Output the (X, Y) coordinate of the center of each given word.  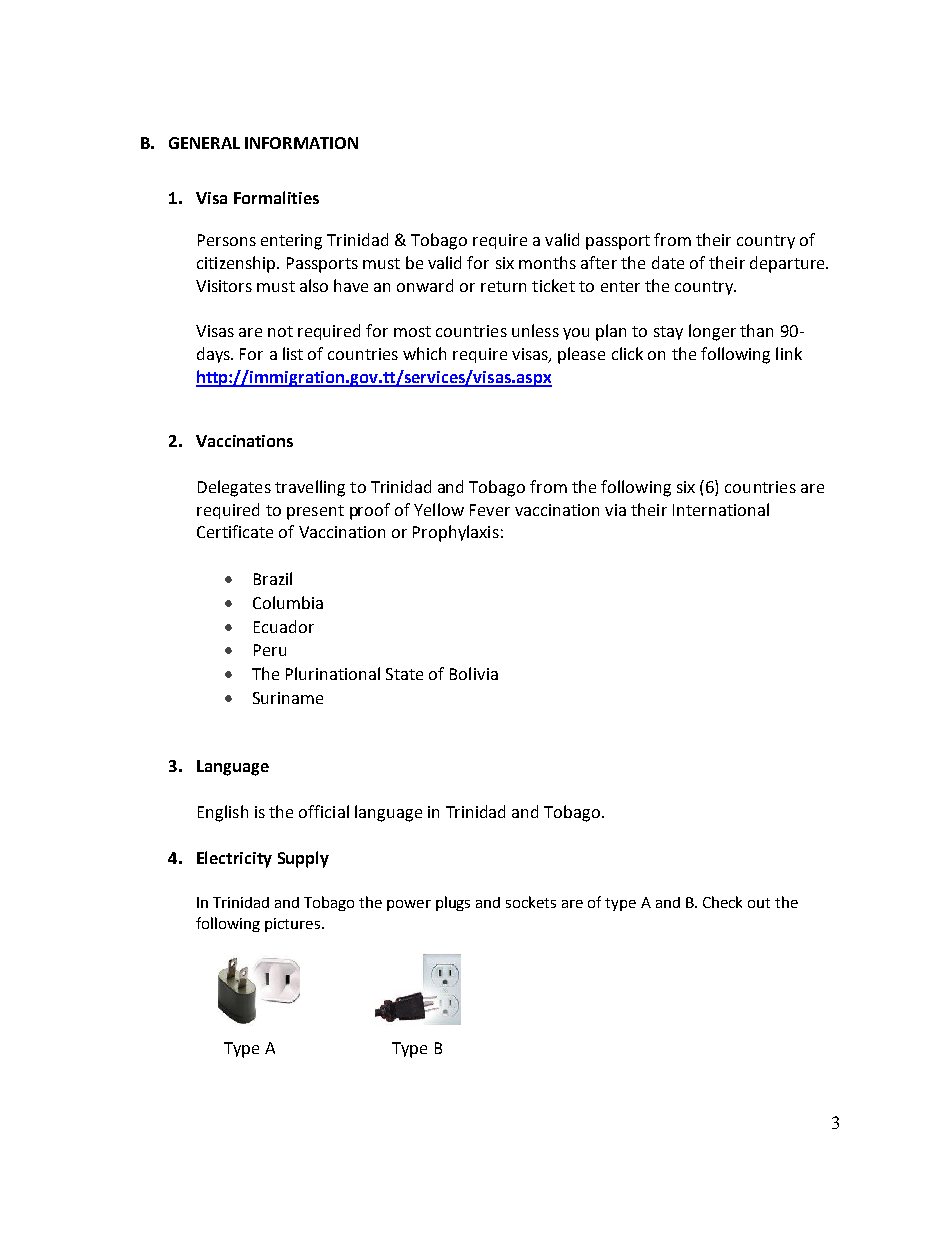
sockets (531, 902)
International (721, 509)
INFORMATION (301, 143)
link (789, 353)
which (424, 353)
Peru (270, 650)
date (668, 262)
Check (722, 902)
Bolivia (474, 673)
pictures (292, 925)
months (547, 262)
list (293, 353)
